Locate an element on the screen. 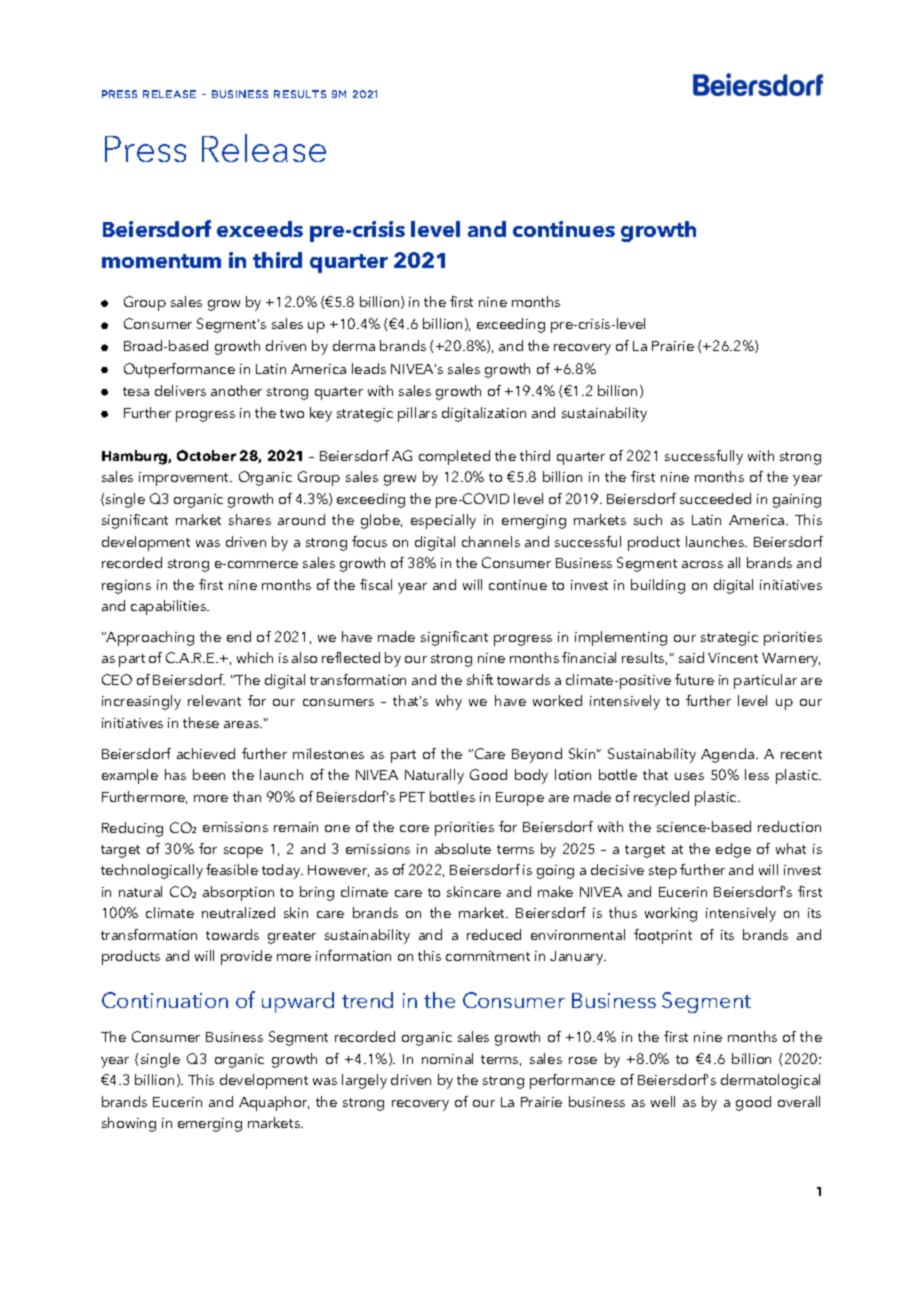 This screenshot has height=1308, width=924. shift is located at coordinates (480, 679).
